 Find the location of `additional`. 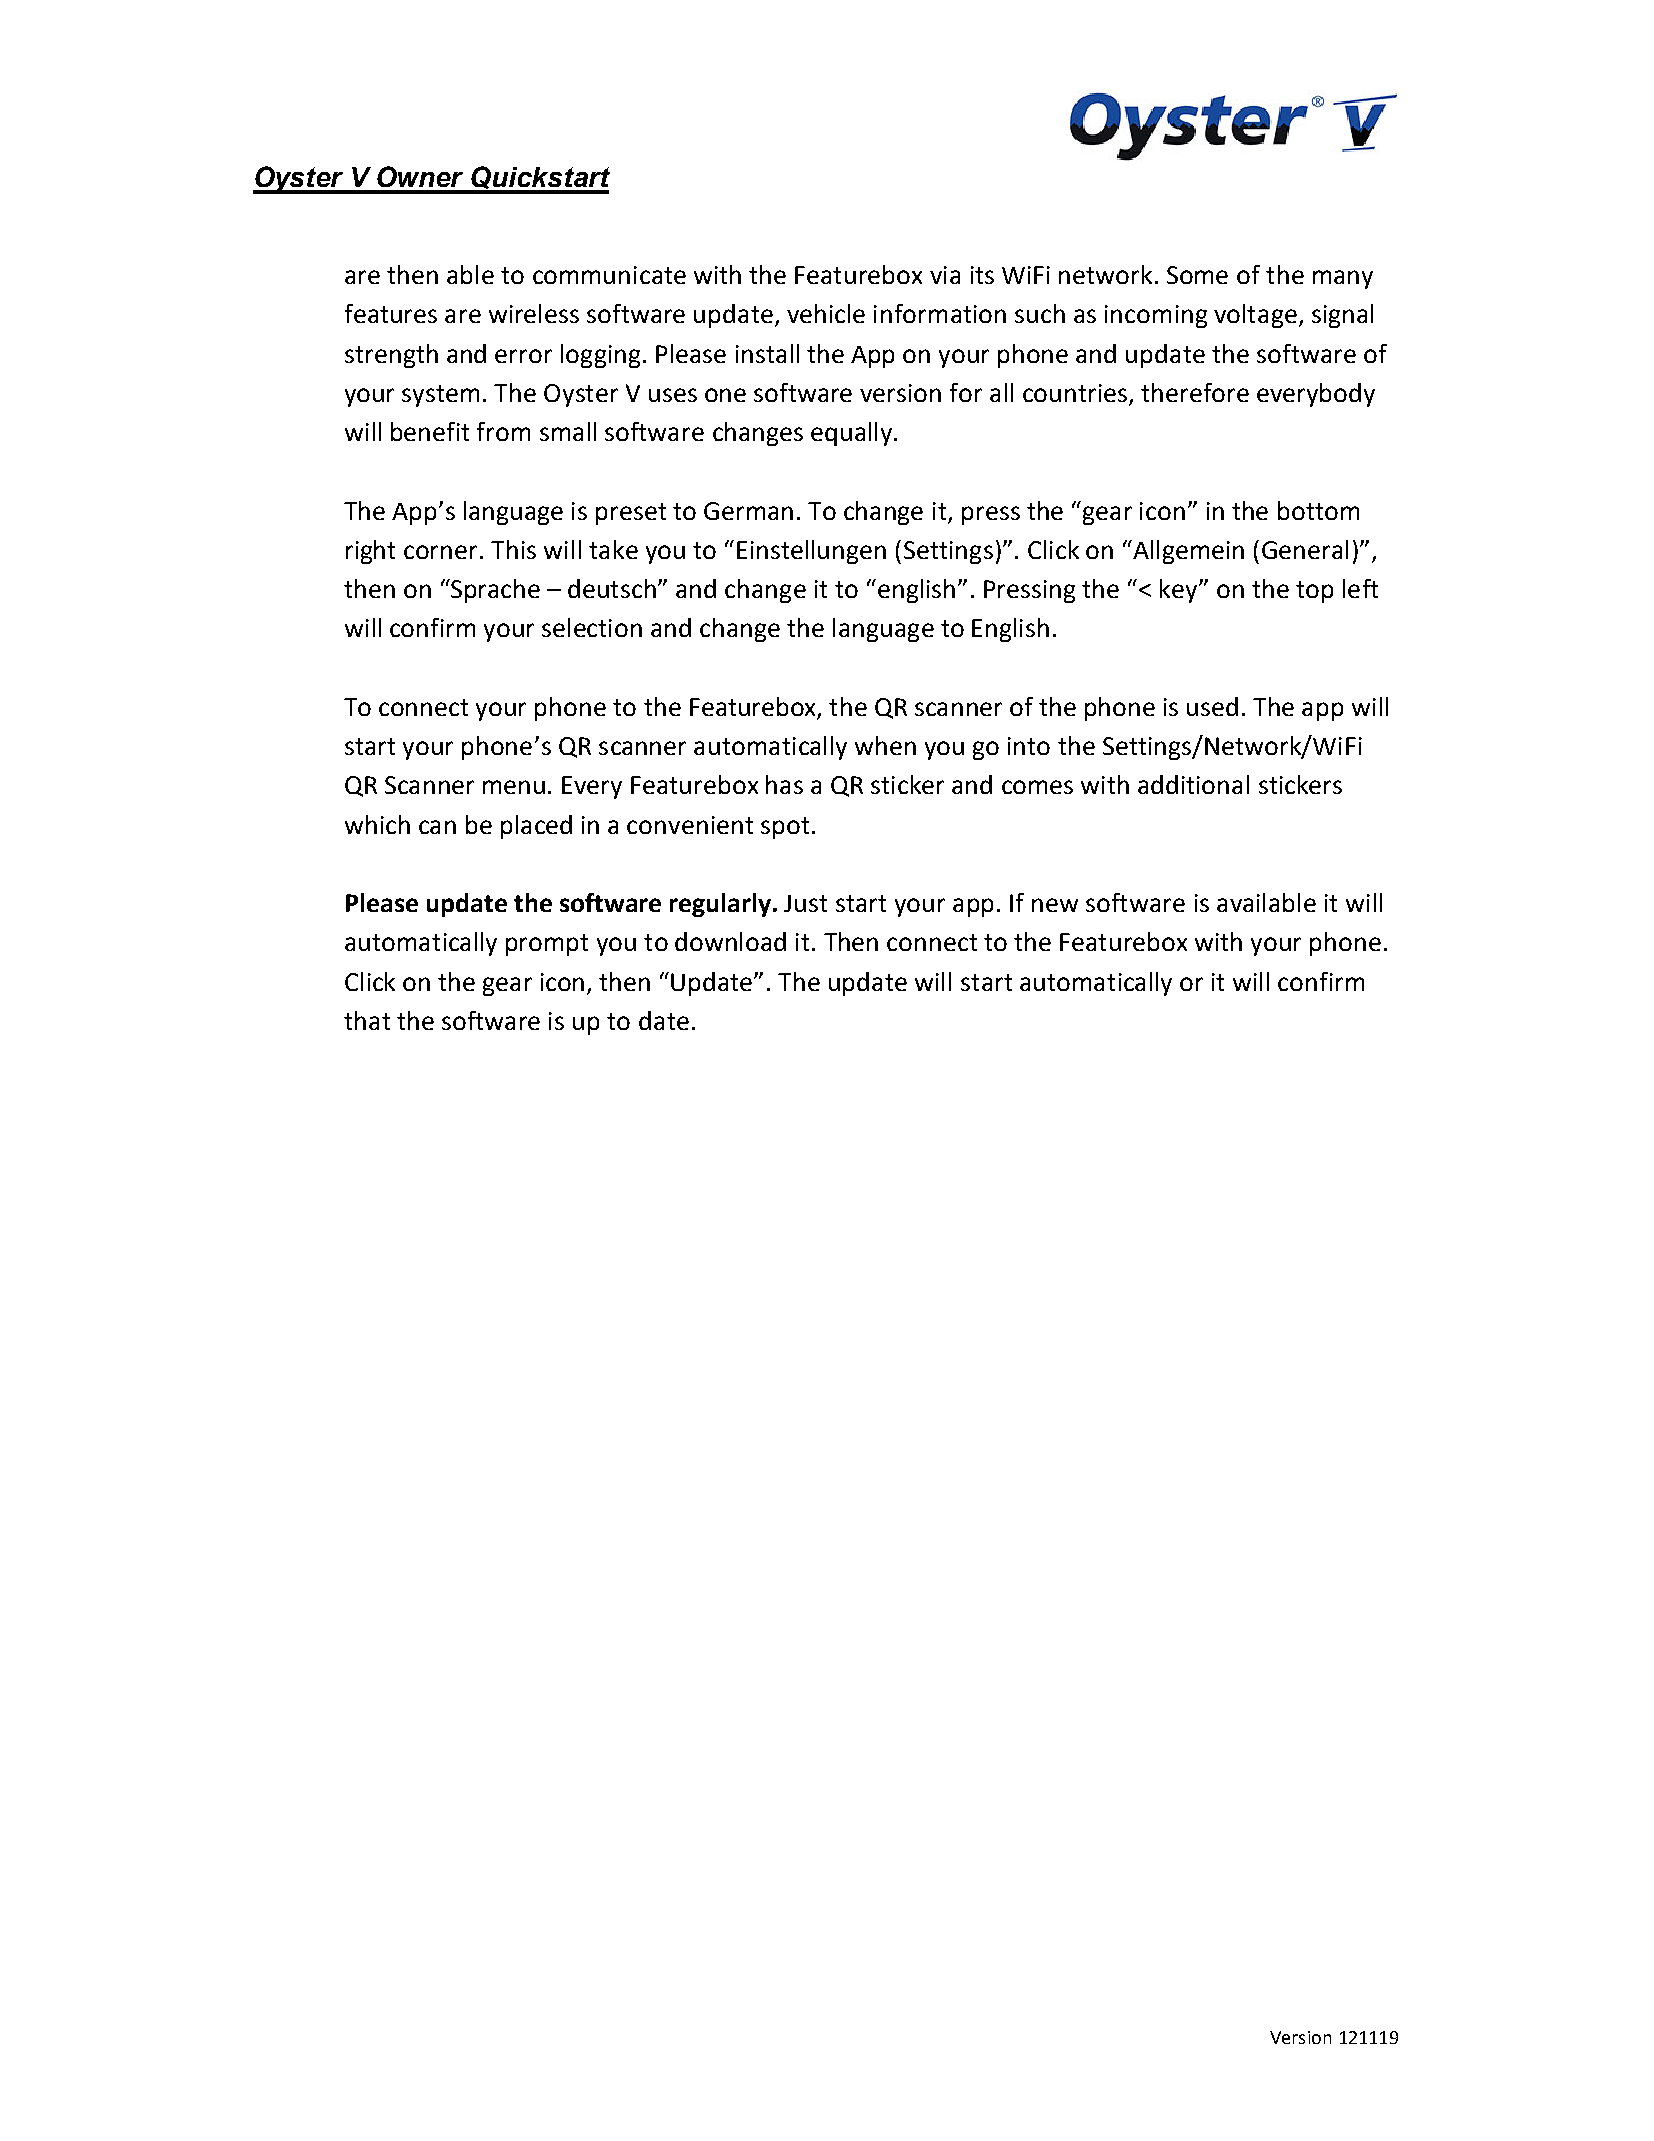

additional is located at coordinates (1193, 784).
